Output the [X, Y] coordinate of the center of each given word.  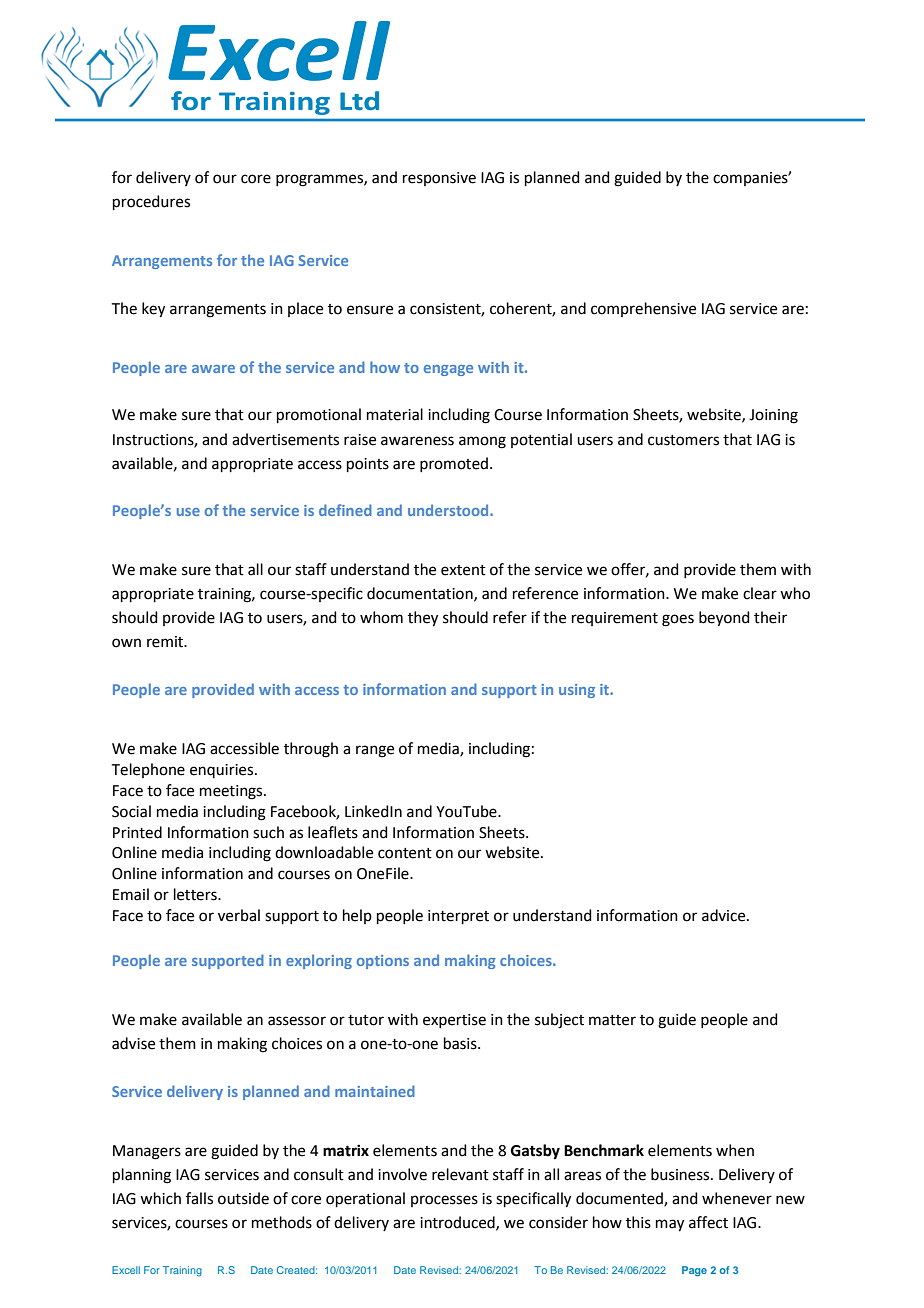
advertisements [285, 439]
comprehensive [643, 309]
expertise [454, 1021]
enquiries [223, 771]
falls [199, 1198]
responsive [439, 179]
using [577, 691]
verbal [239, 915]
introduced [458, 1223]
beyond [724, 619]
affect [708, 1222]
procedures [151, 202]
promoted [454, 464]
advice [725, 915]
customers [683, 440]
